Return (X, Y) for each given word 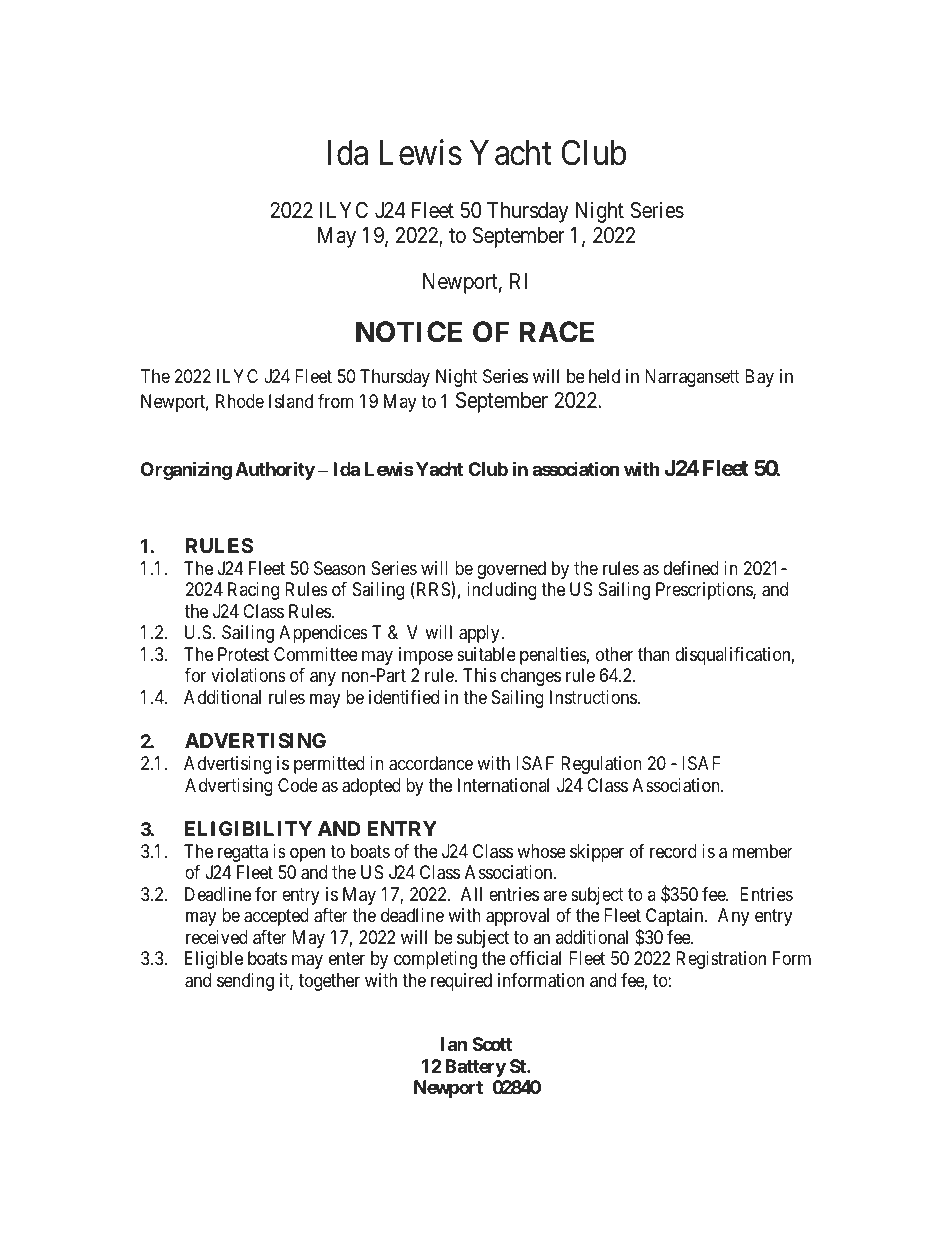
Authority (275, 470)
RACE (557, 332)
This (480, 675)
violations (248, 675)
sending (245, 982)
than (654, 654)
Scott (492, 1044)
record (673, 851)
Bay (759, 378)
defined (691, 568)
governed (511, 570)
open (307, 854)
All (471, 894)
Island (291, 401)
